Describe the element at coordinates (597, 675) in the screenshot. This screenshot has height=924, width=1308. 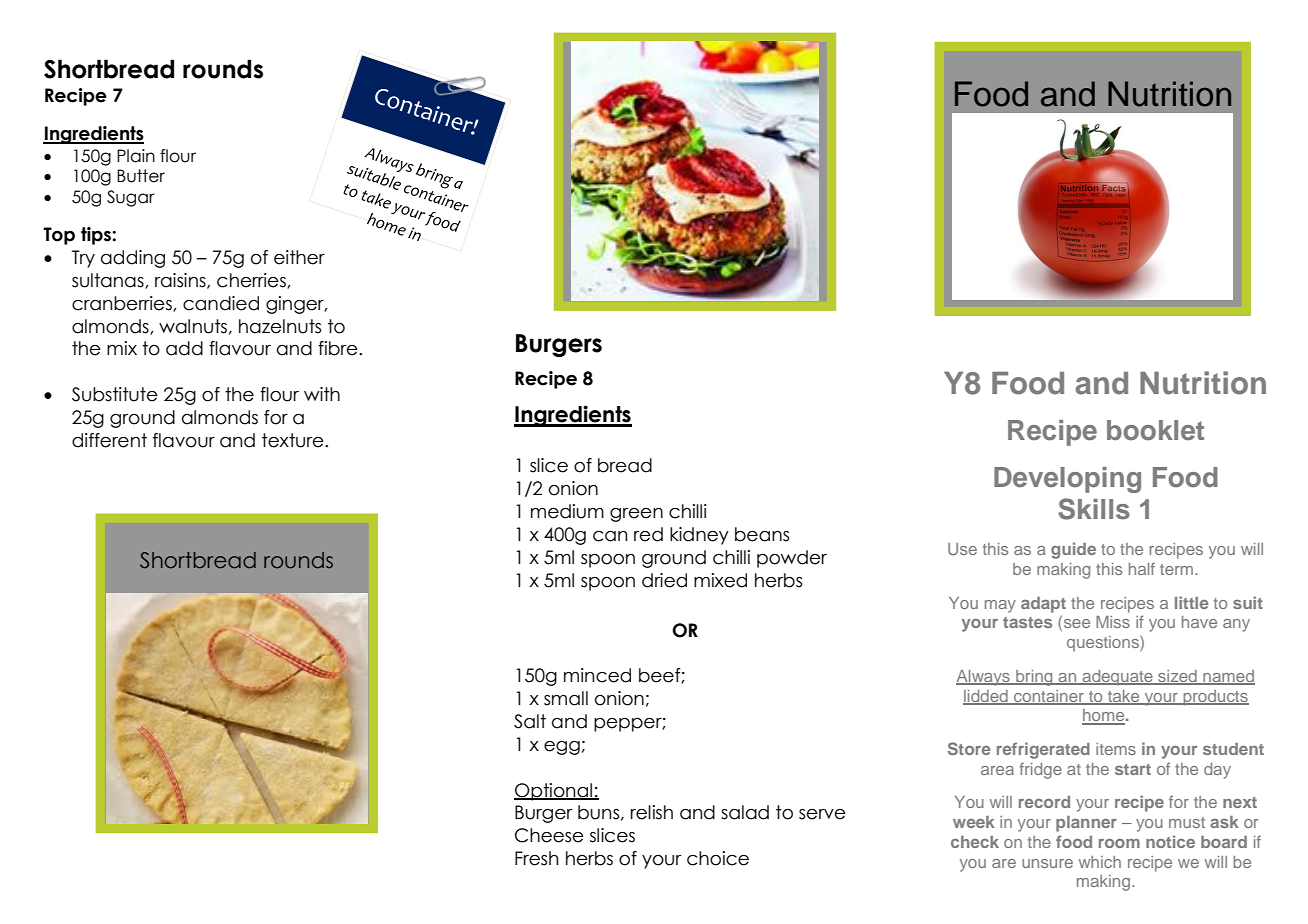
I see `minced` at that location.
